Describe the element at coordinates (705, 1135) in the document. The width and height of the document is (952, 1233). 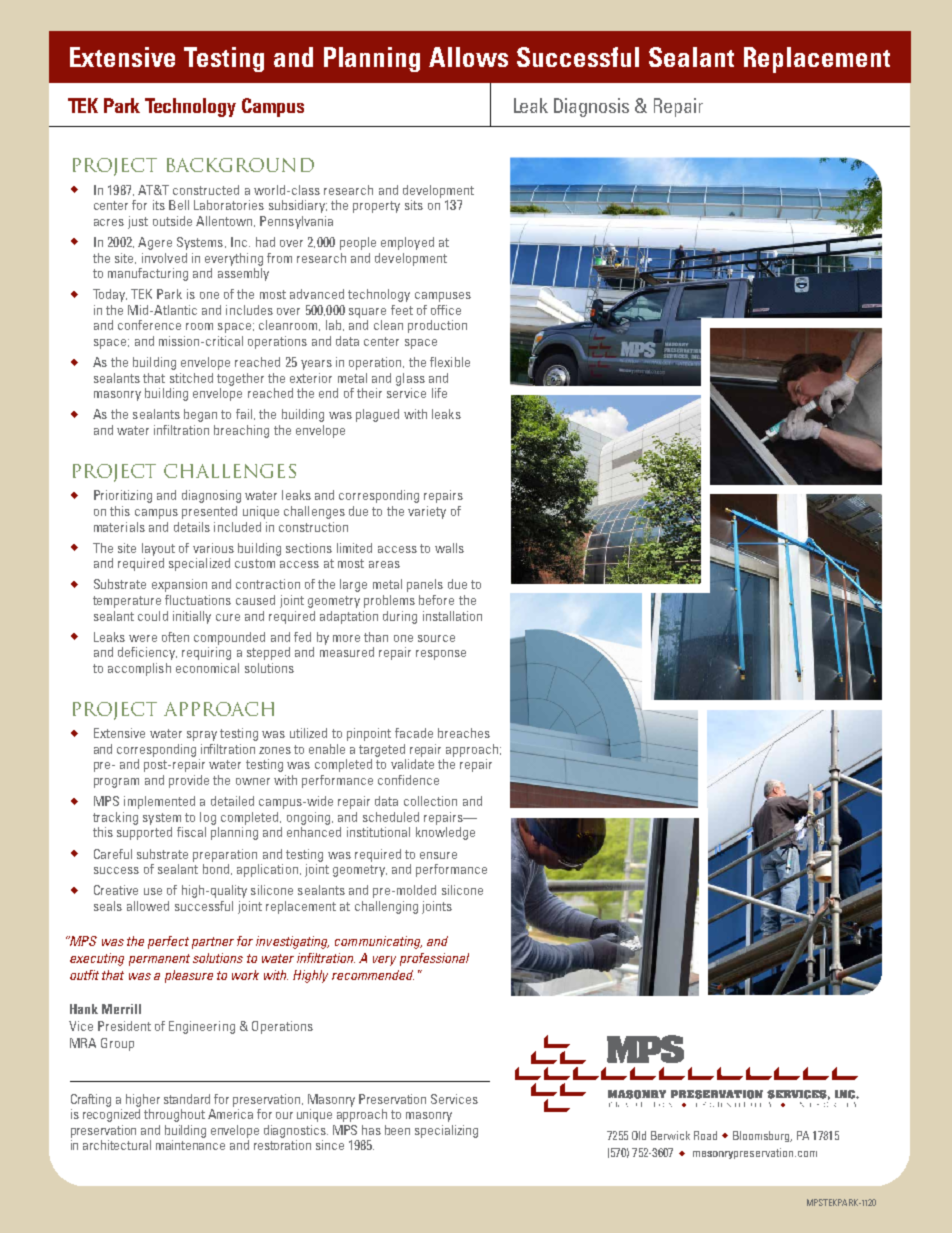
I see `Road` at that location.
